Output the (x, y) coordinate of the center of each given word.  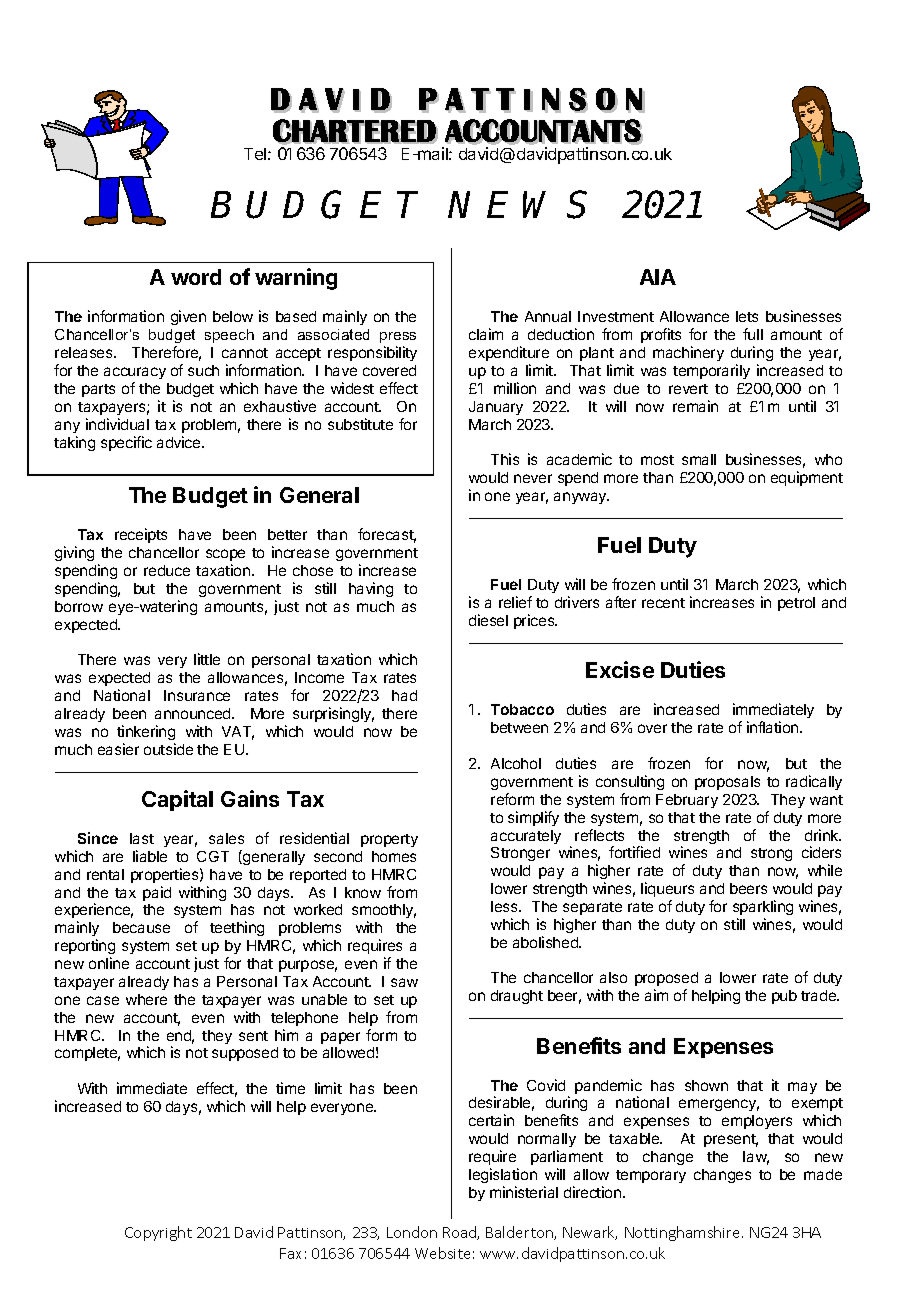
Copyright (158, 1233)
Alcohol (516, 763)
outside (168, 749)
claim (486, 334)
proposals (727, 783)
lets (747, 316)
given (188, 317)
